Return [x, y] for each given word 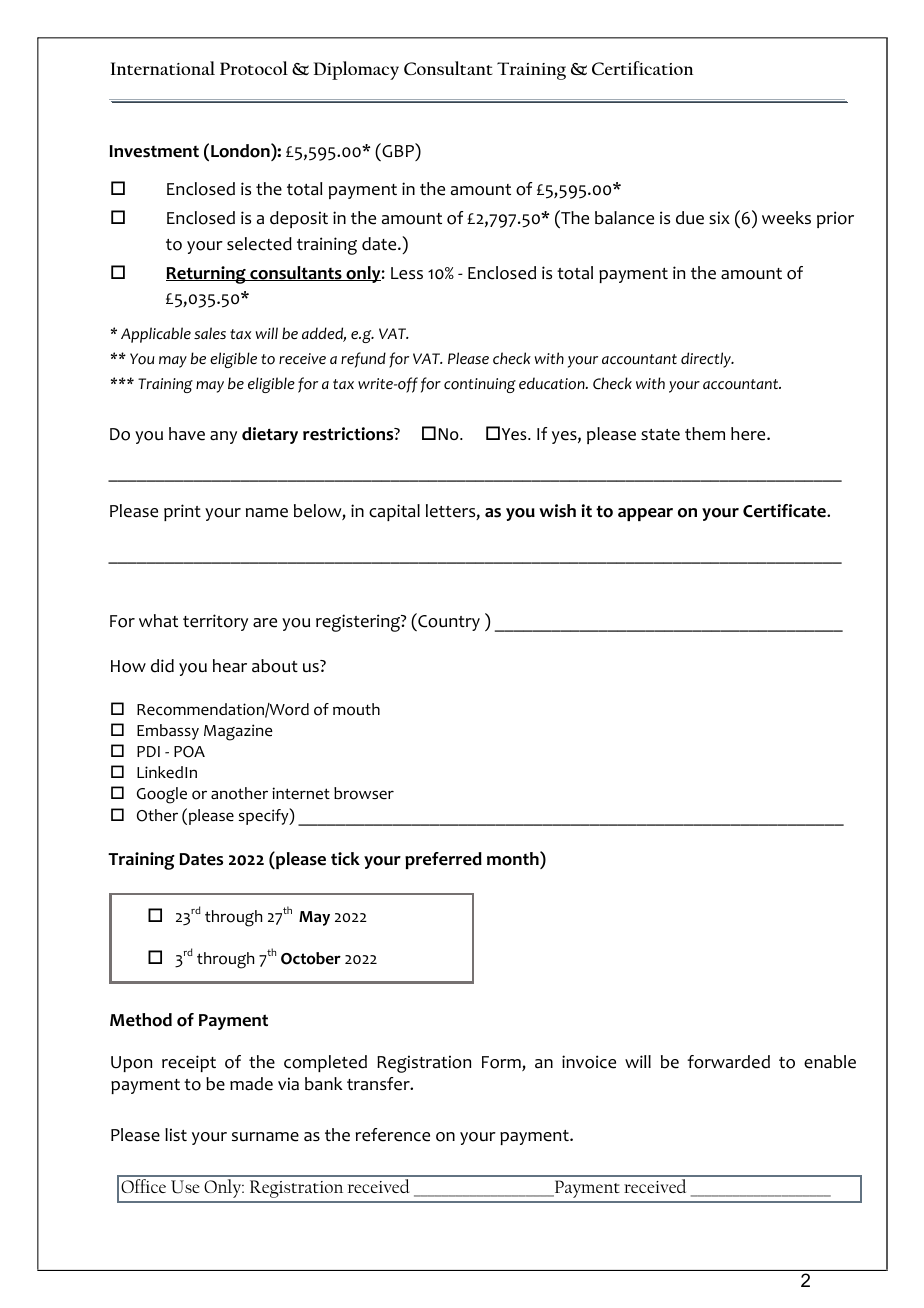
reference [393, 1135]
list [176, 1134]
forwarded [728, 1062]
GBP [398, 150]
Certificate [785, 511]
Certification [642, 68]
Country [448, 622]
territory [215, 622]
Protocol [254, 68]
